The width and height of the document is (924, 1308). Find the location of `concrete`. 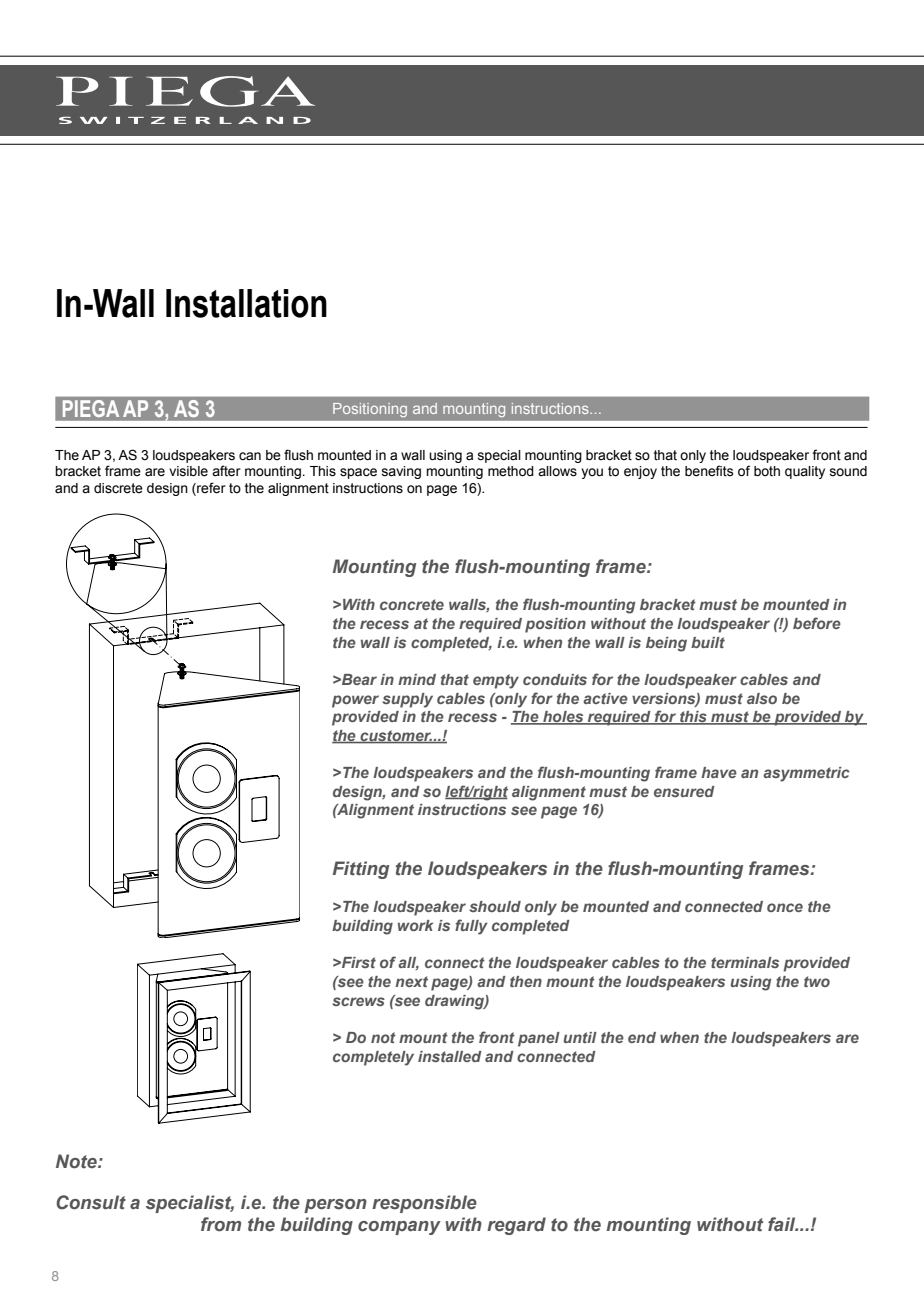

concrete is located at coordinates (412, 604).
